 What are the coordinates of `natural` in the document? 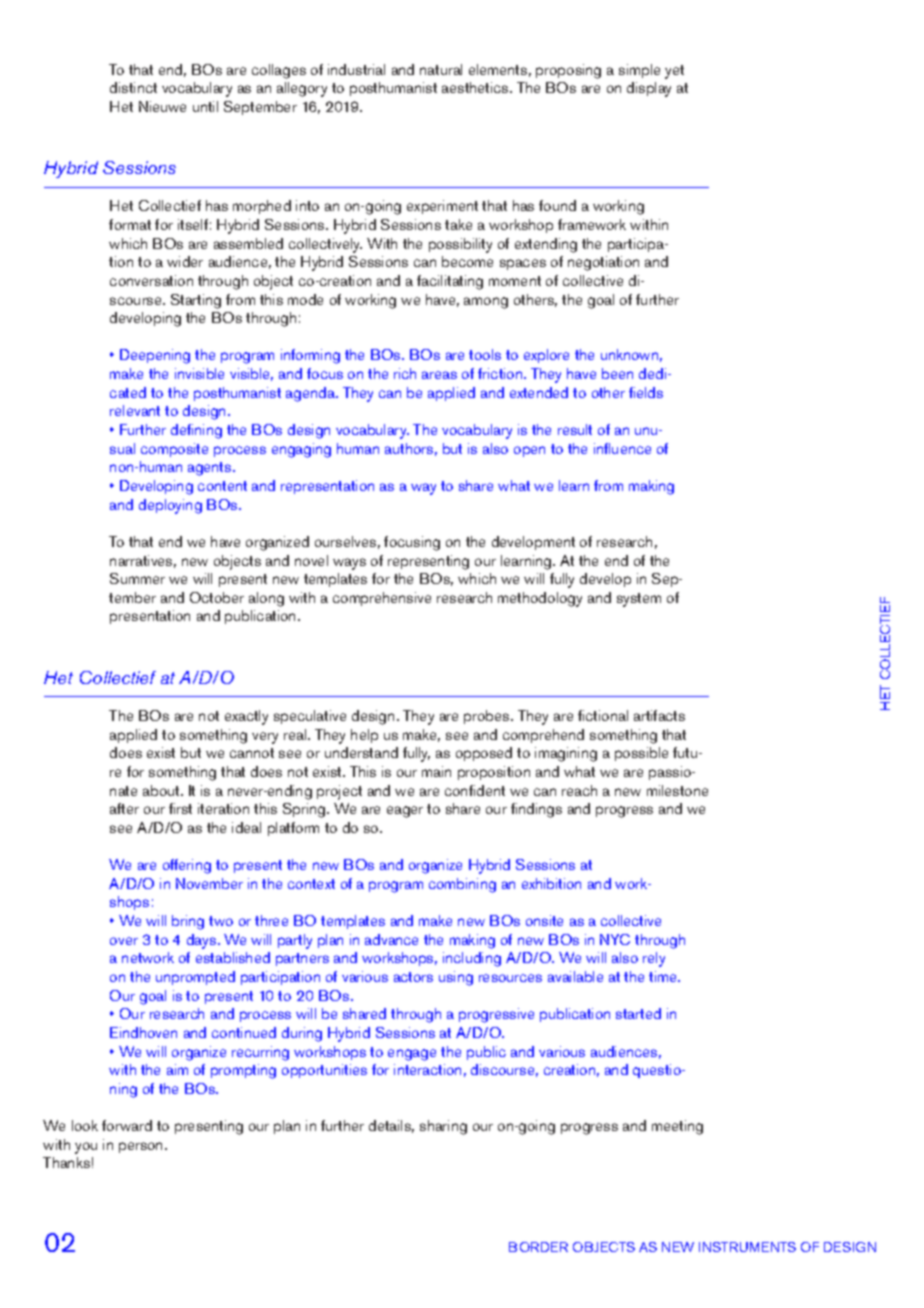 It's located at (441, 69).
